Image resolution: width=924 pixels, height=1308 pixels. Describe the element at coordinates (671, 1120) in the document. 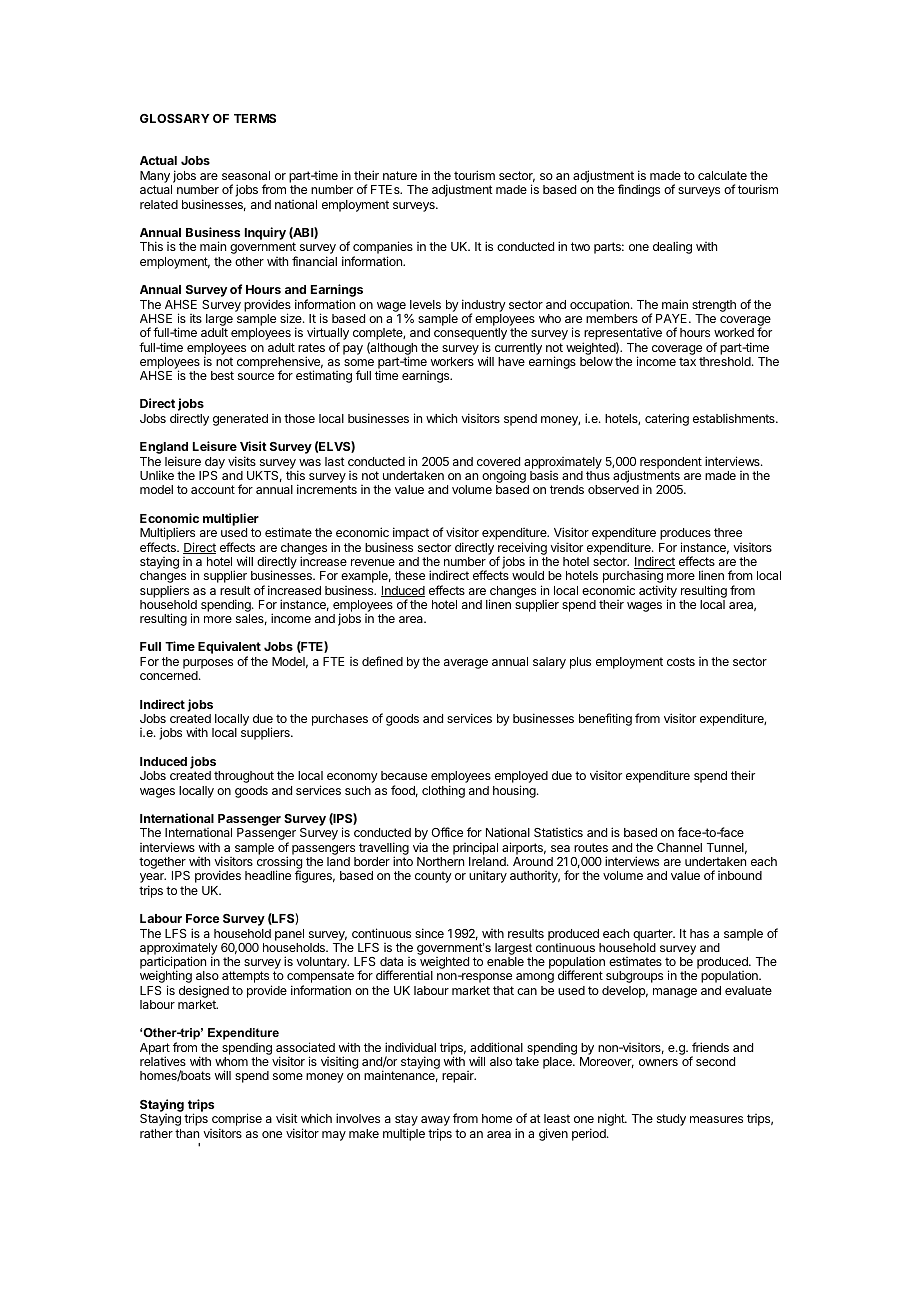

I see `study` at that location.
